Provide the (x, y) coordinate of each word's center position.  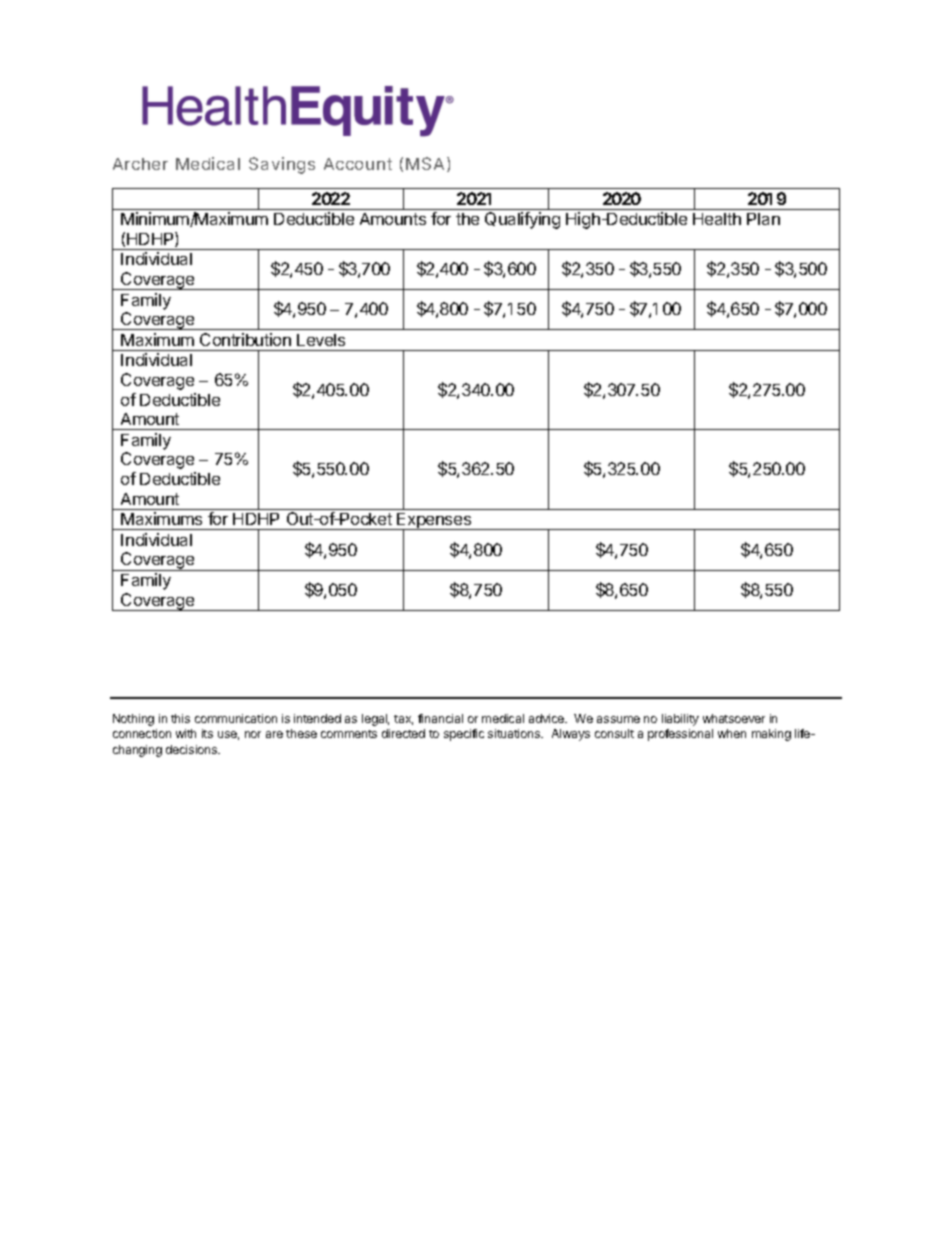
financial (440, 718)
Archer (140, 164)
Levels (321, 340)
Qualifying (522, 220)
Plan (763, 219)
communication (236, 718)
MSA (425, 163)
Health (717, 219)
